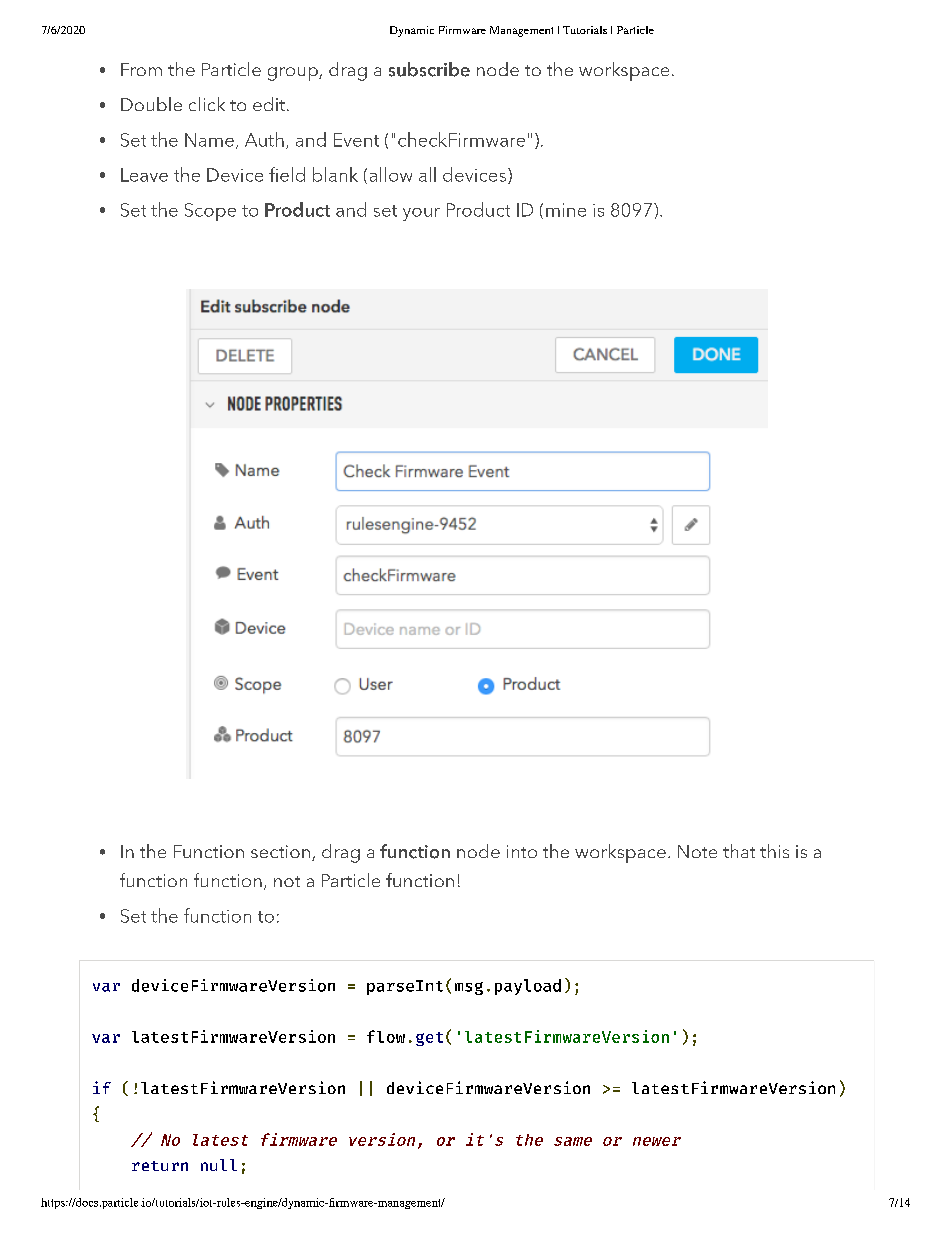  Describe the element at coordinates (429, 69) in the screenshot. I see `subscribe` at that location.
